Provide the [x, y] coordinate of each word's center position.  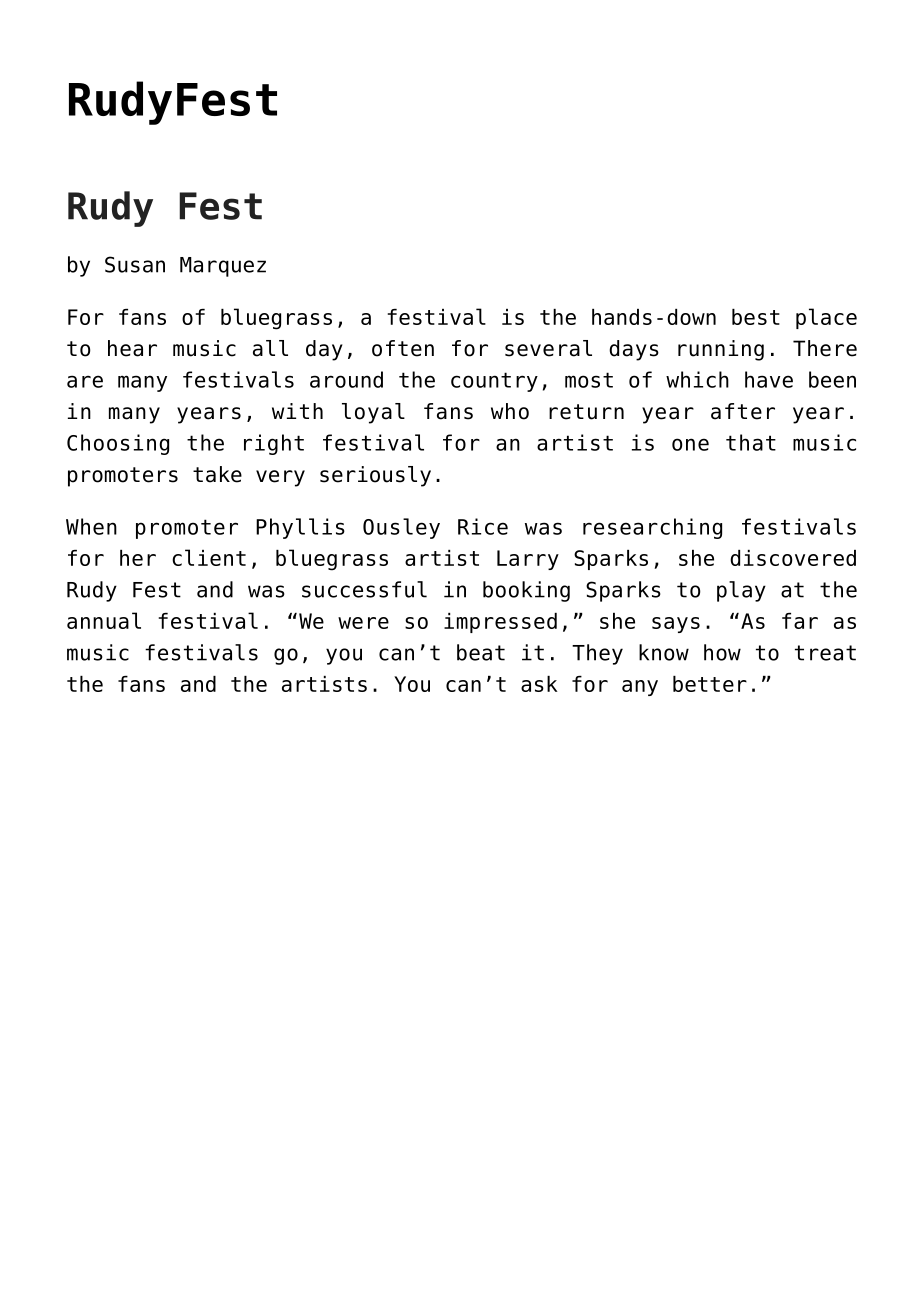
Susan [135, 264]
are [85, 381]
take [217, 474]
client [209, 557]
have [769, 379]
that [751, 442]
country [494, 382]
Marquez [223, 267]
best [756, 317]
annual [104, 620]
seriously [375, 476]
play [741, 591]
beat [481, 652]
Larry [528, 560]
